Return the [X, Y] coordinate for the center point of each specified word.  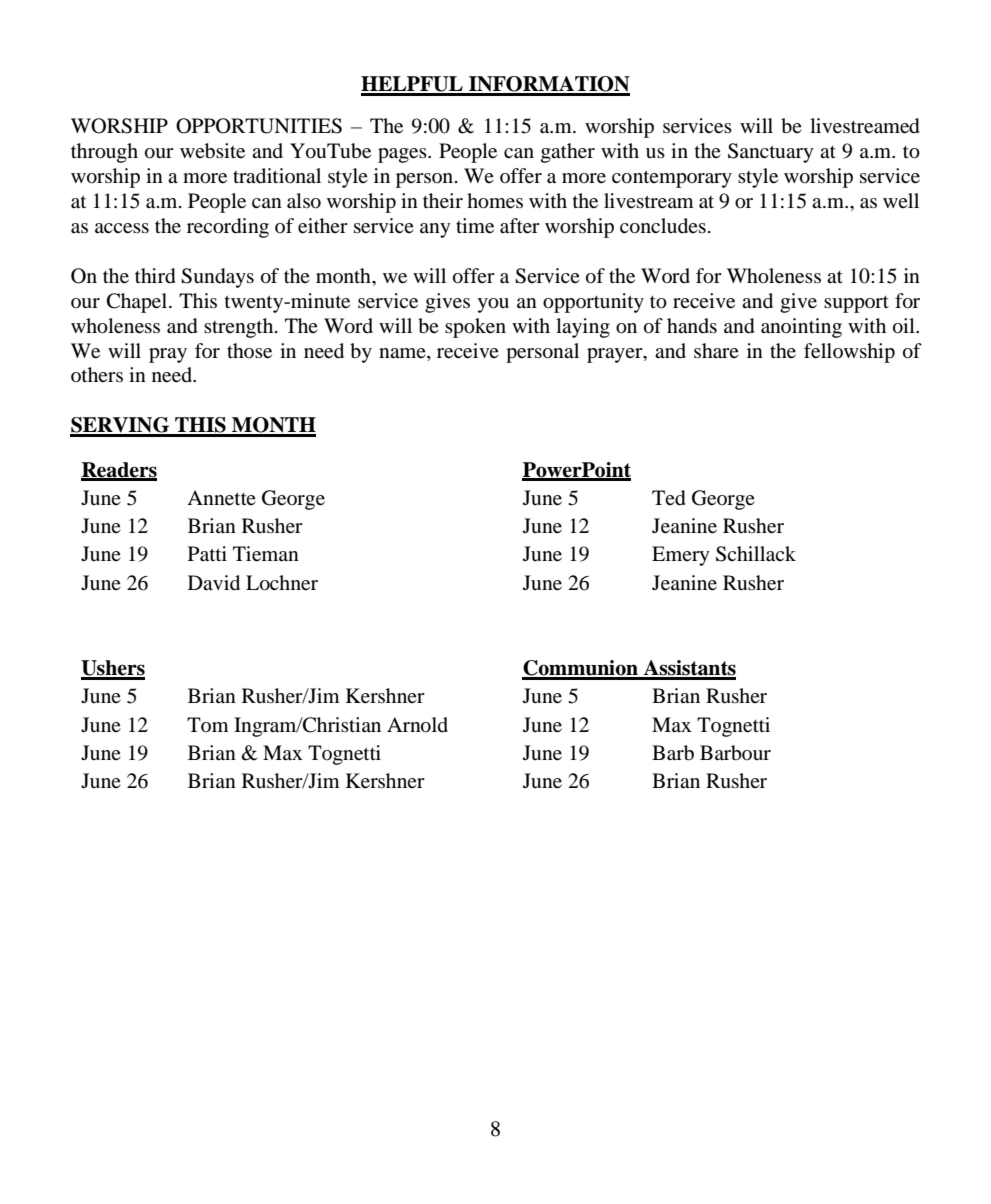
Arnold [417, 725]
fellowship [849, 353]
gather [568, 153]
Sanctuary [770, 153]
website [212, 151]
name [403, 353]
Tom [208, 724]
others [97, 374]
